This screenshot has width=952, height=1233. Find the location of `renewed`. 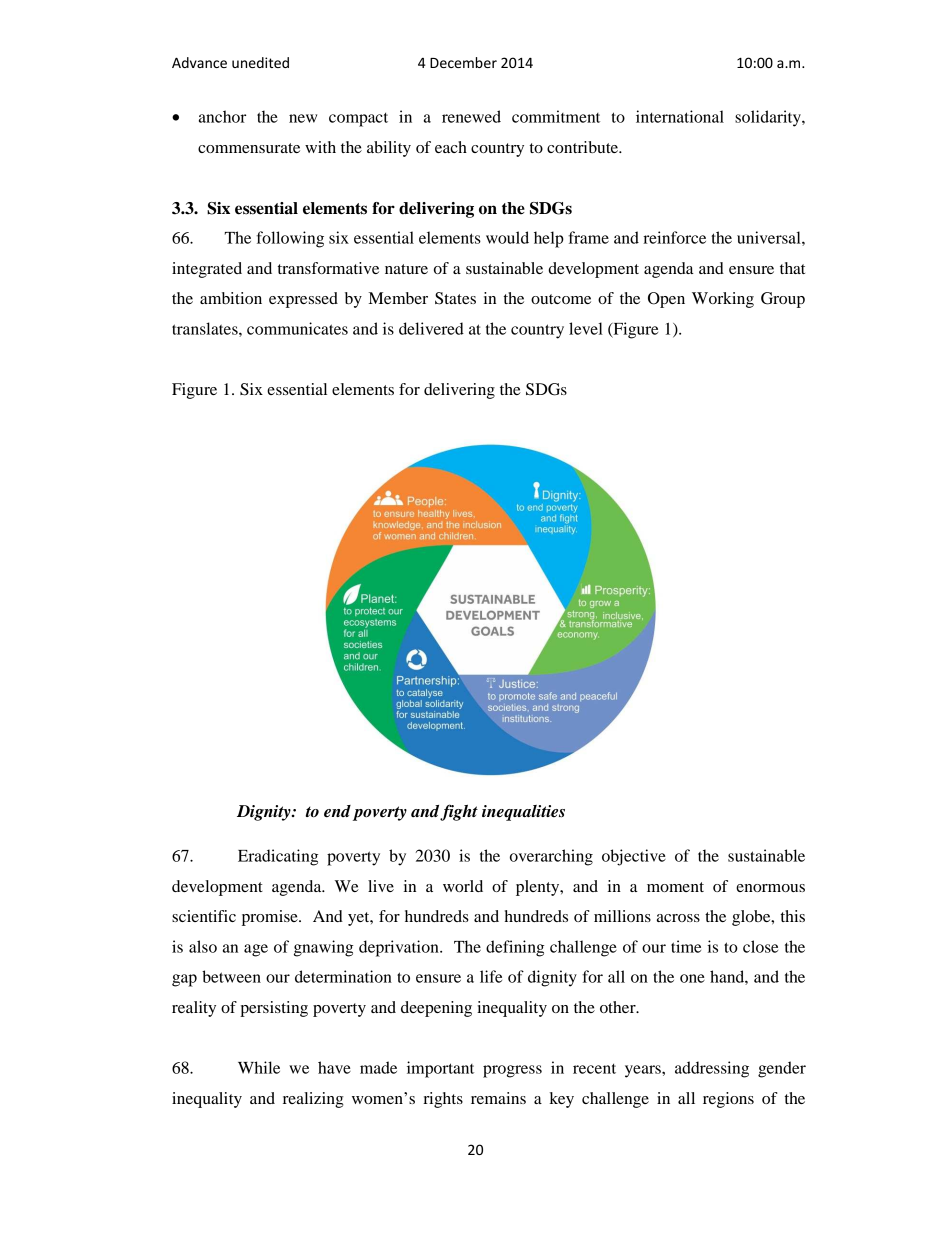

renewed is located at coordinates (471, 116).
